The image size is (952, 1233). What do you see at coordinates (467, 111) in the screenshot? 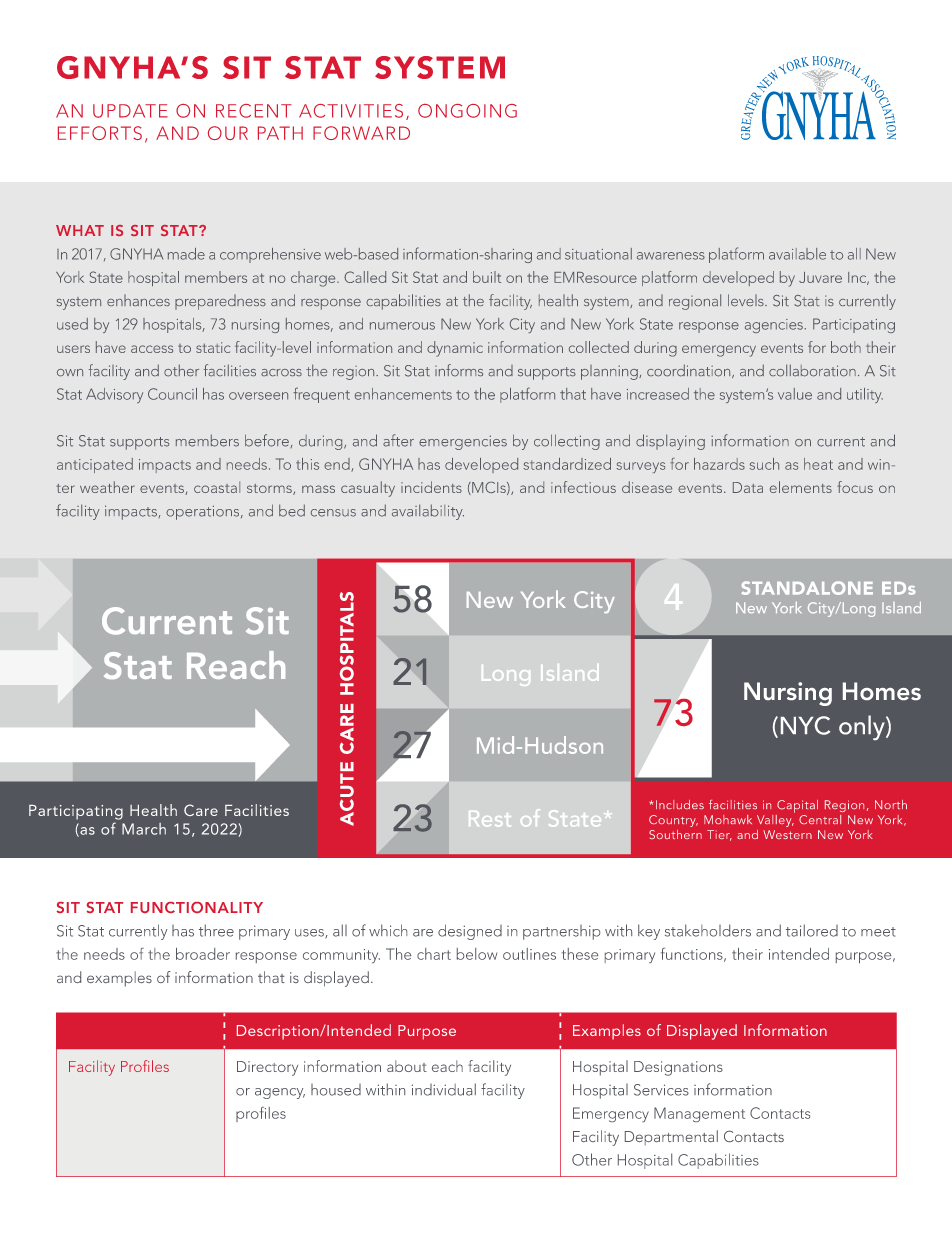
I see `ONGOING` at bounding box center [467, 111].
